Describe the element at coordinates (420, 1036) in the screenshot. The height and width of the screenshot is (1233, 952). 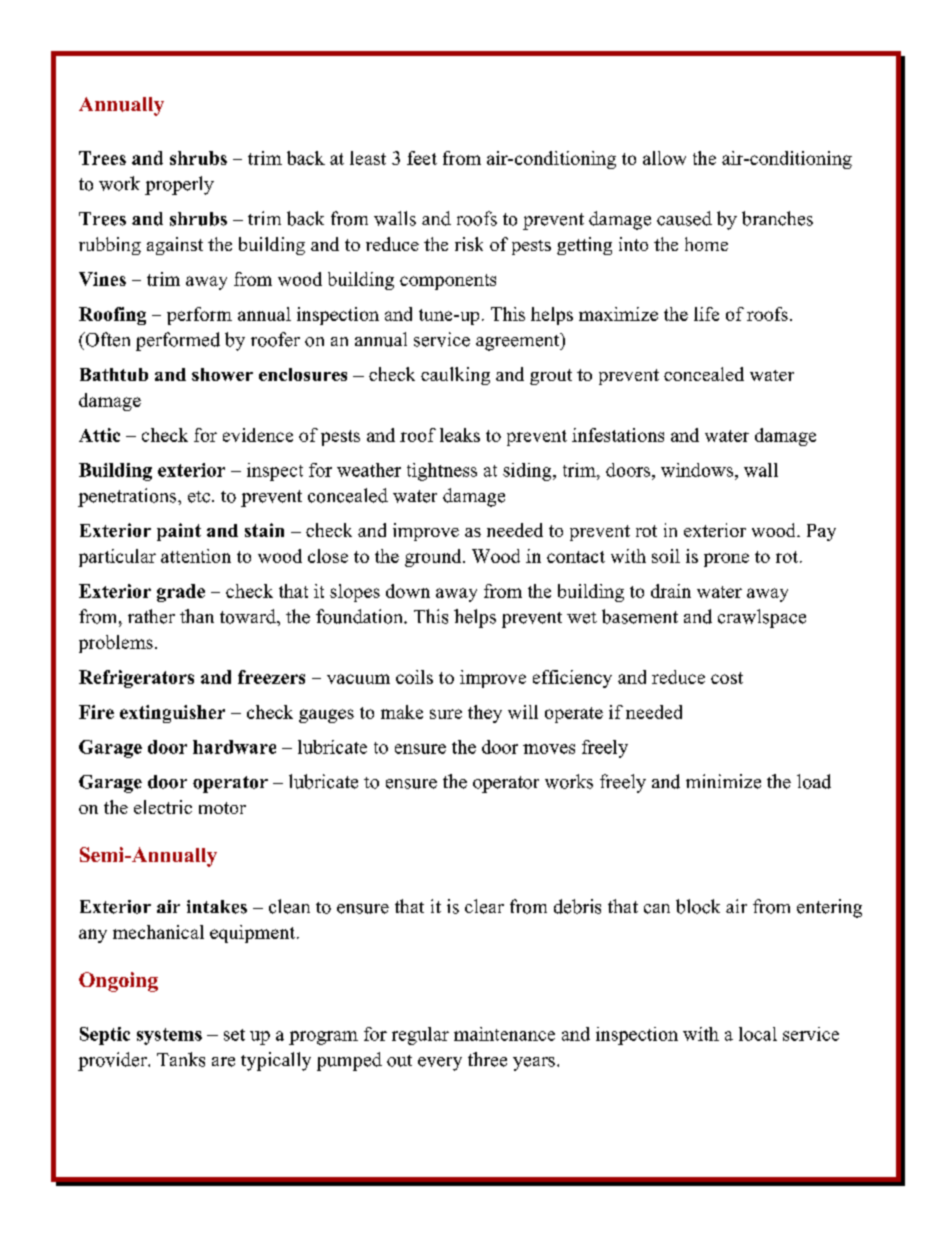
I see `regular` at that location.
